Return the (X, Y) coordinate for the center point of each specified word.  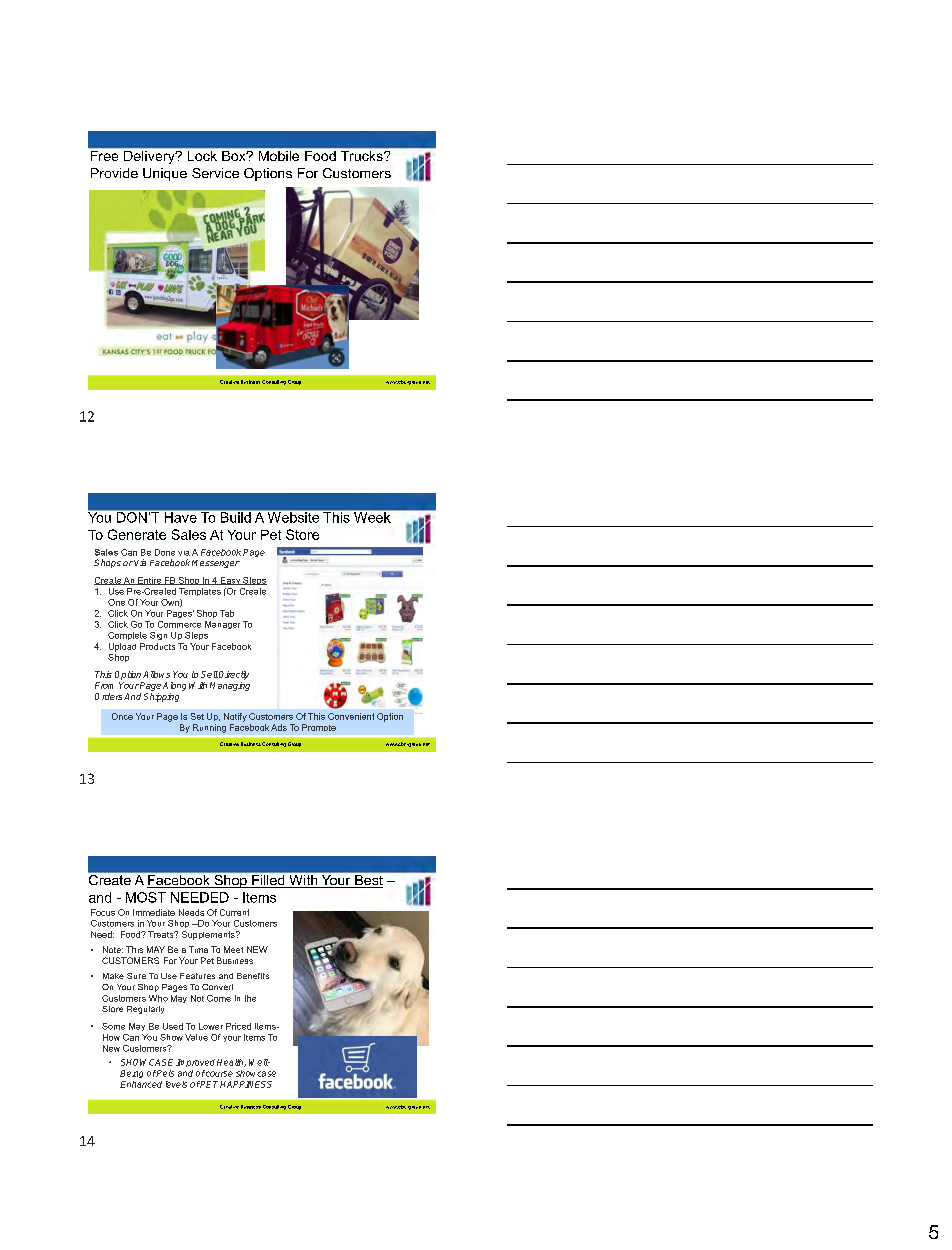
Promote (319, 727)
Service (215, 173)
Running (209, 728)
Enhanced (141, 1084)
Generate (137, 534)
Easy (230, 581)
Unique (165, 174)
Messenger (216, 564)
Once (122, 716)
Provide (114, 173)
